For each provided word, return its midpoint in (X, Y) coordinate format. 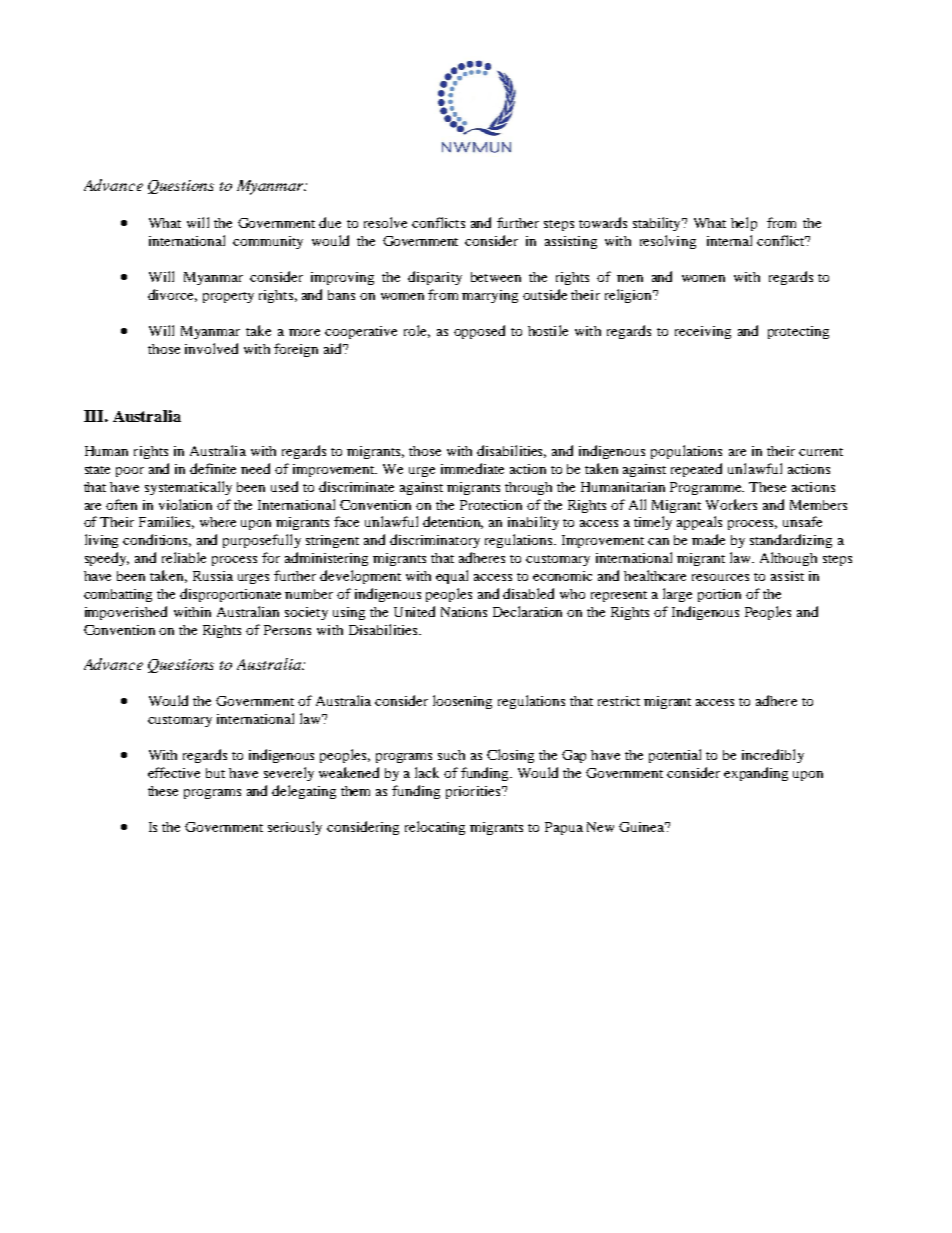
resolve (385, 222)
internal (729, 240)
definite (213, 468)
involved (211, 348)
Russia (213, 576)
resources (720, 577)
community (268, 242)
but (215, 773)
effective (174, 772)
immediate (472, 468)
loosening (462, 702)
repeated (696, 470)
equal (452, 577)
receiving (703, 332)
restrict (619, 701)
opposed (479, 332)
